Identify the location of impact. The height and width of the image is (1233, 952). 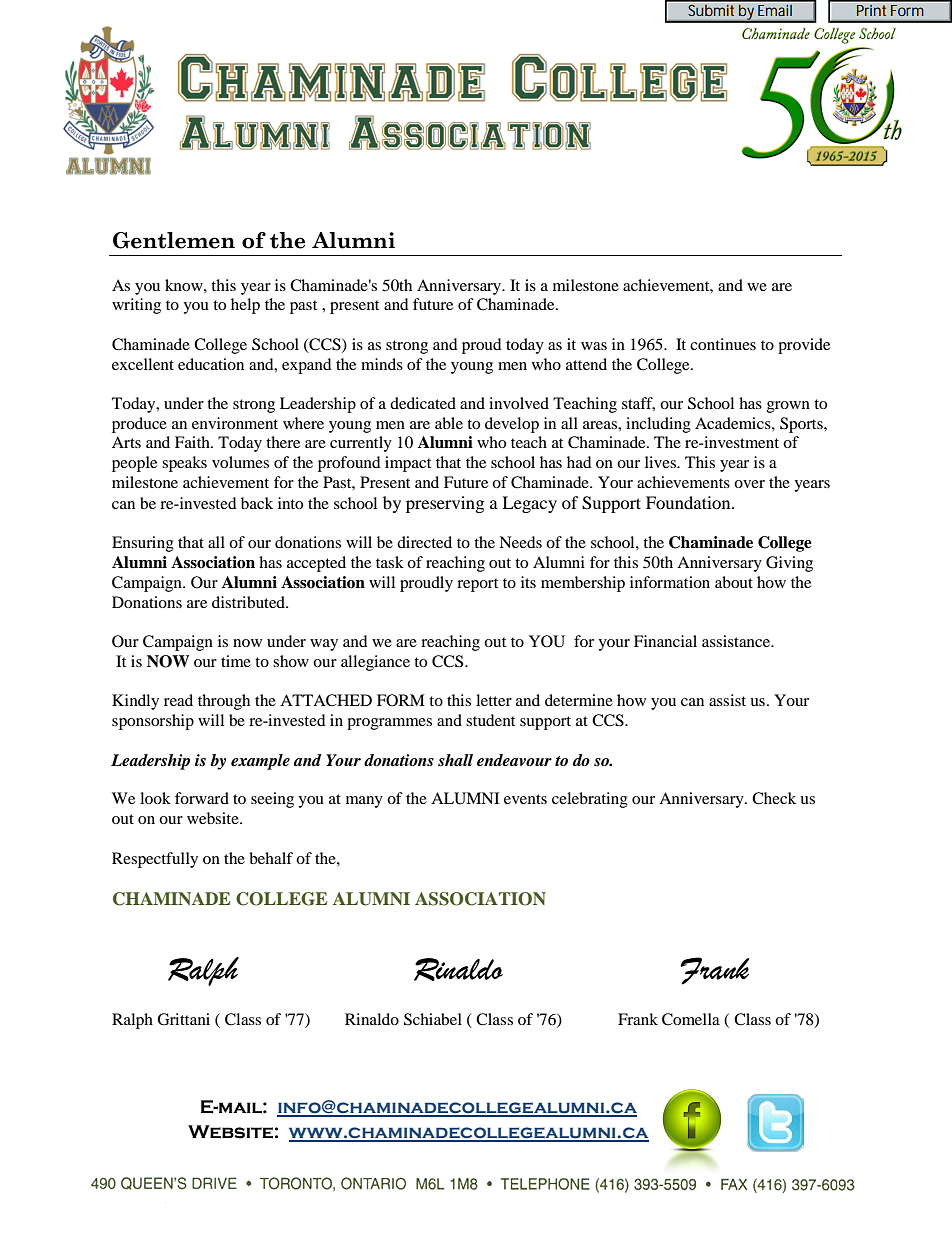
(408, 464).
